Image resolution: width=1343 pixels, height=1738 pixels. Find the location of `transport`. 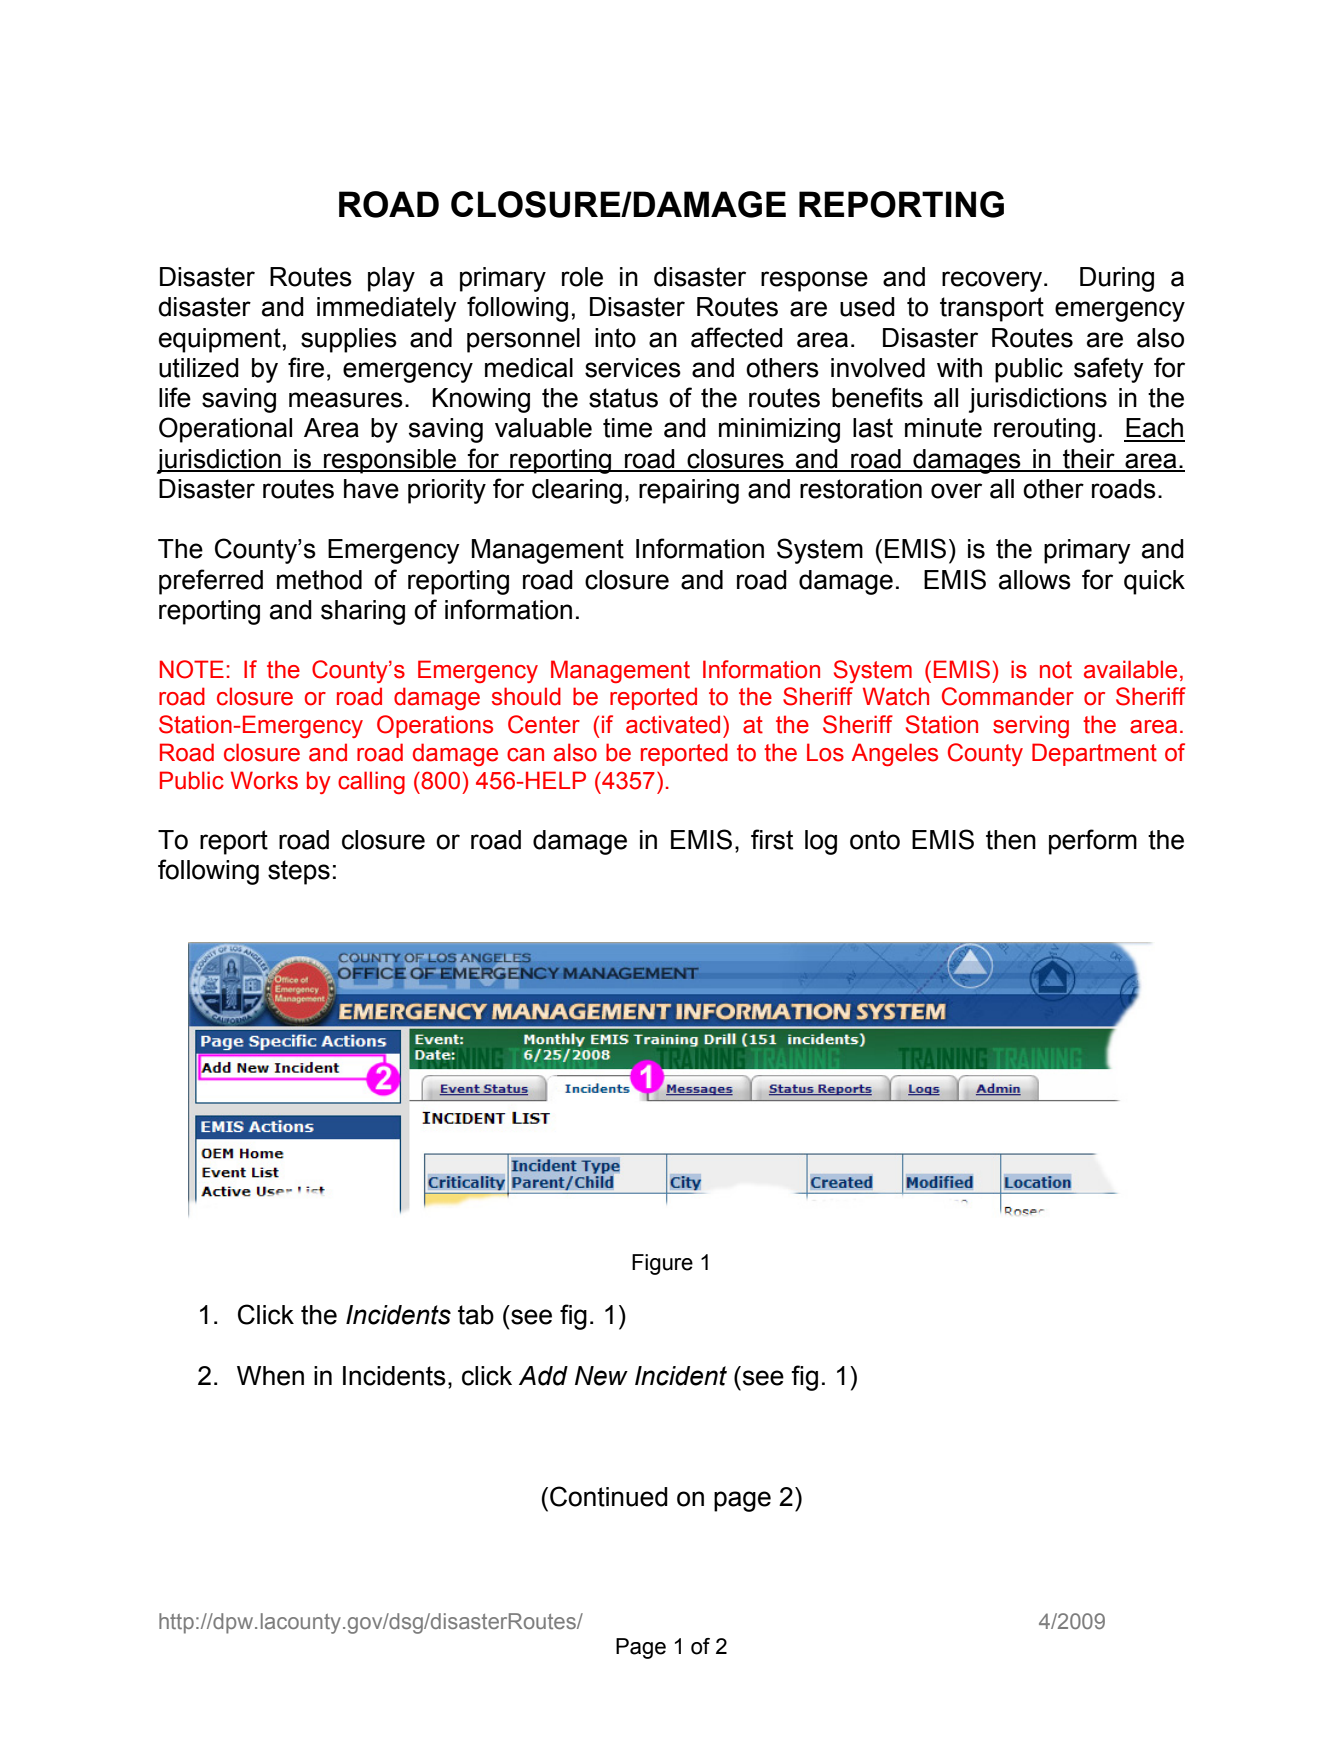

transport is located at coordinates (992, 309).
